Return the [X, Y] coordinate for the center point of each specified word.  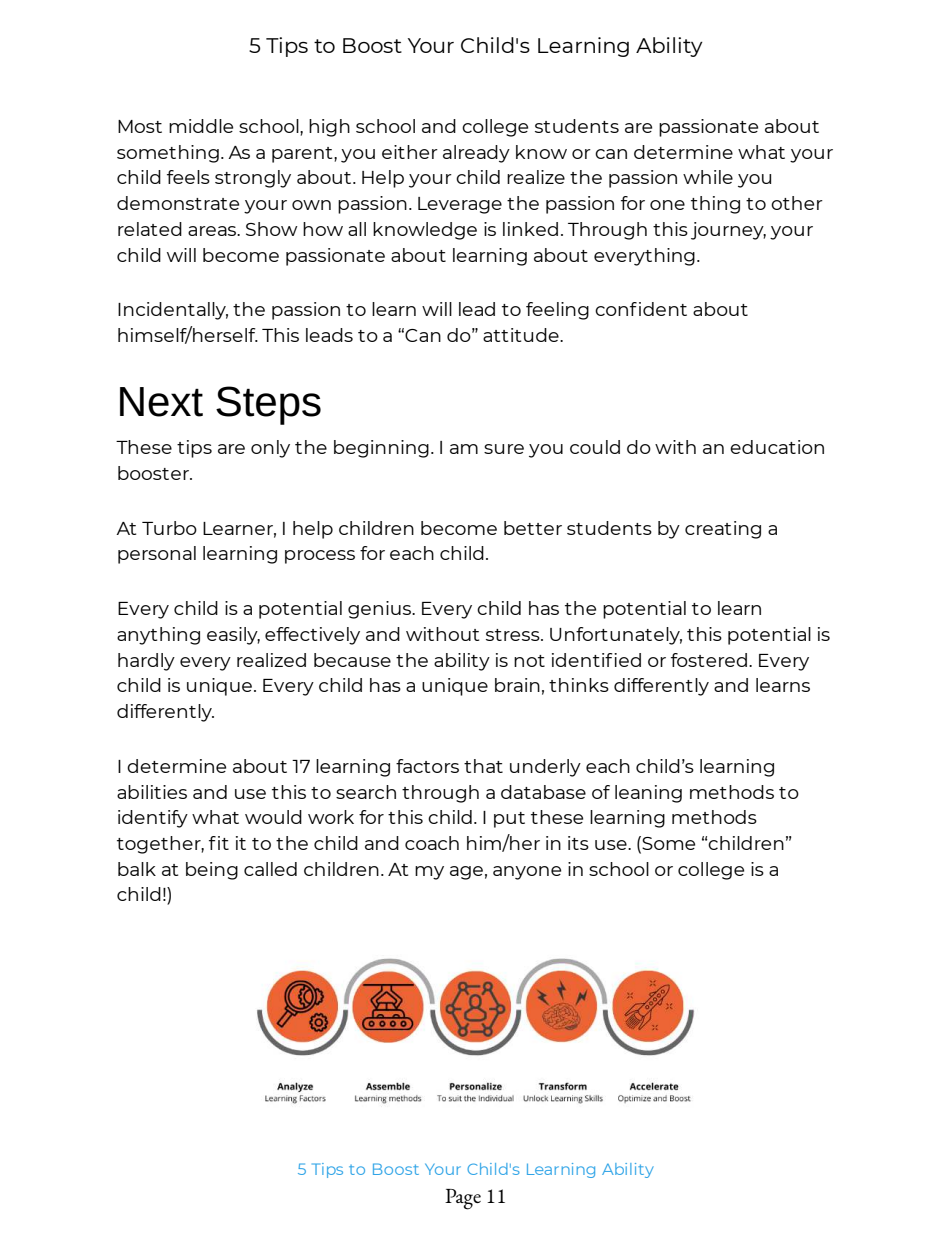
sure [504, 449]
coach [432, 843]
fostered [709, 660]
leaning [648, 794]
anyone [527, 873]
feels [188, 177]
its [578, 843]
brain [517, 685]
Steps [268, 405]
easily [233, 636]
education [777, 447]
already [476, 154]
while [708, 177]
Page [463, 1199]
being [212, 871]
